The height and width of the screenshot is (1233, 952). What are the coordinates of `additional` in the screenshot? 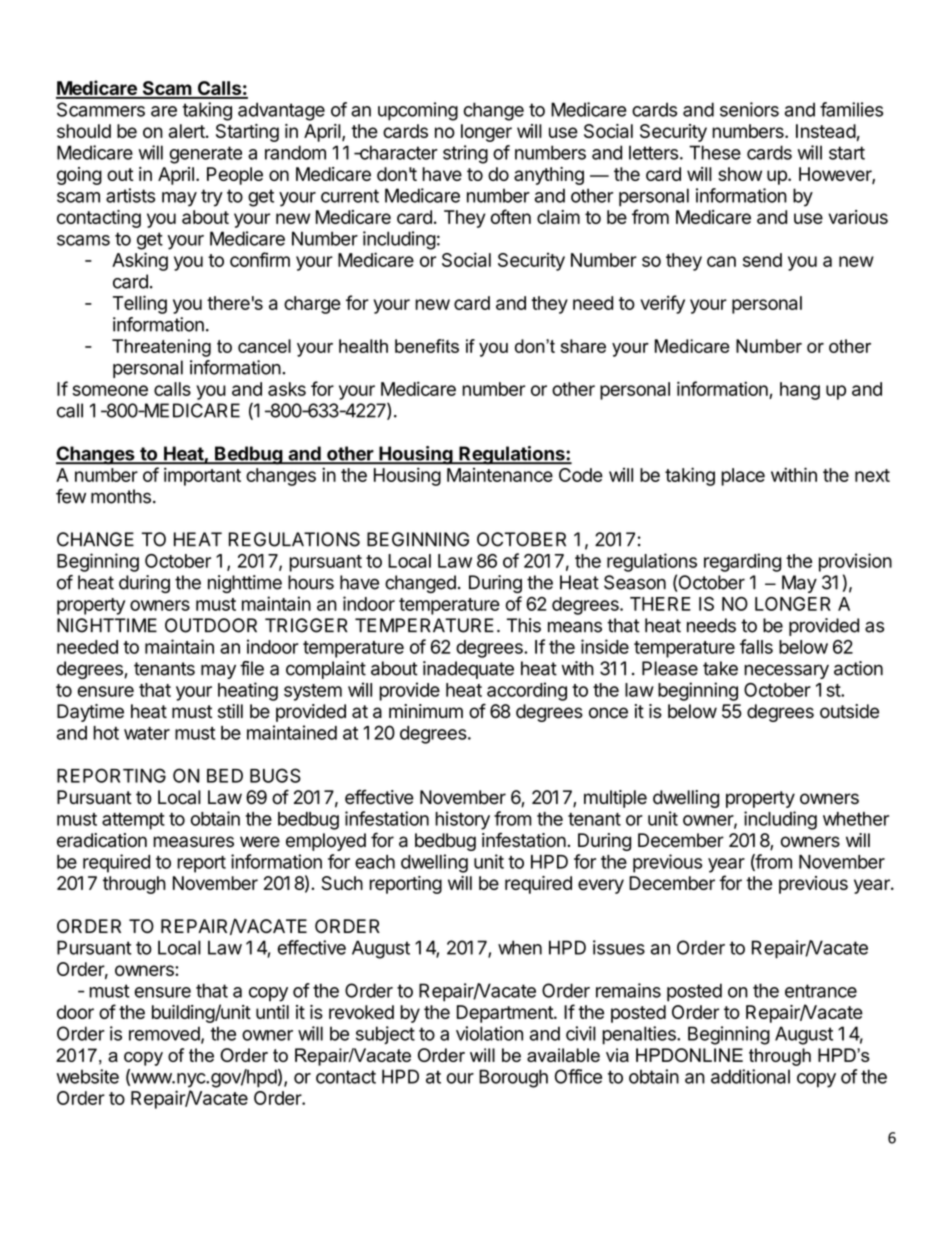 It's located at (750, 1076).
